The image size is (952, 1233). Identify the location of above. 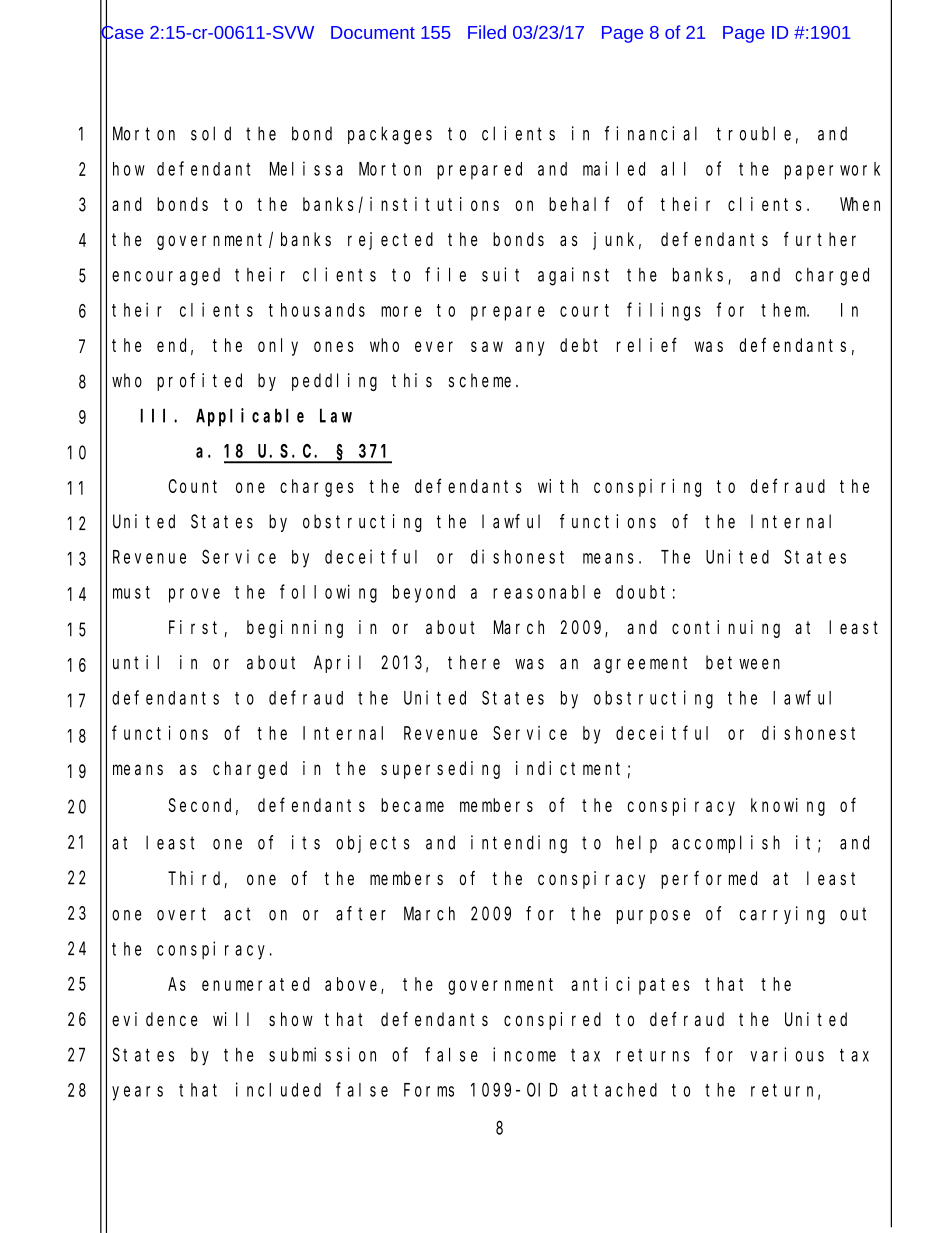
(353, 985).
